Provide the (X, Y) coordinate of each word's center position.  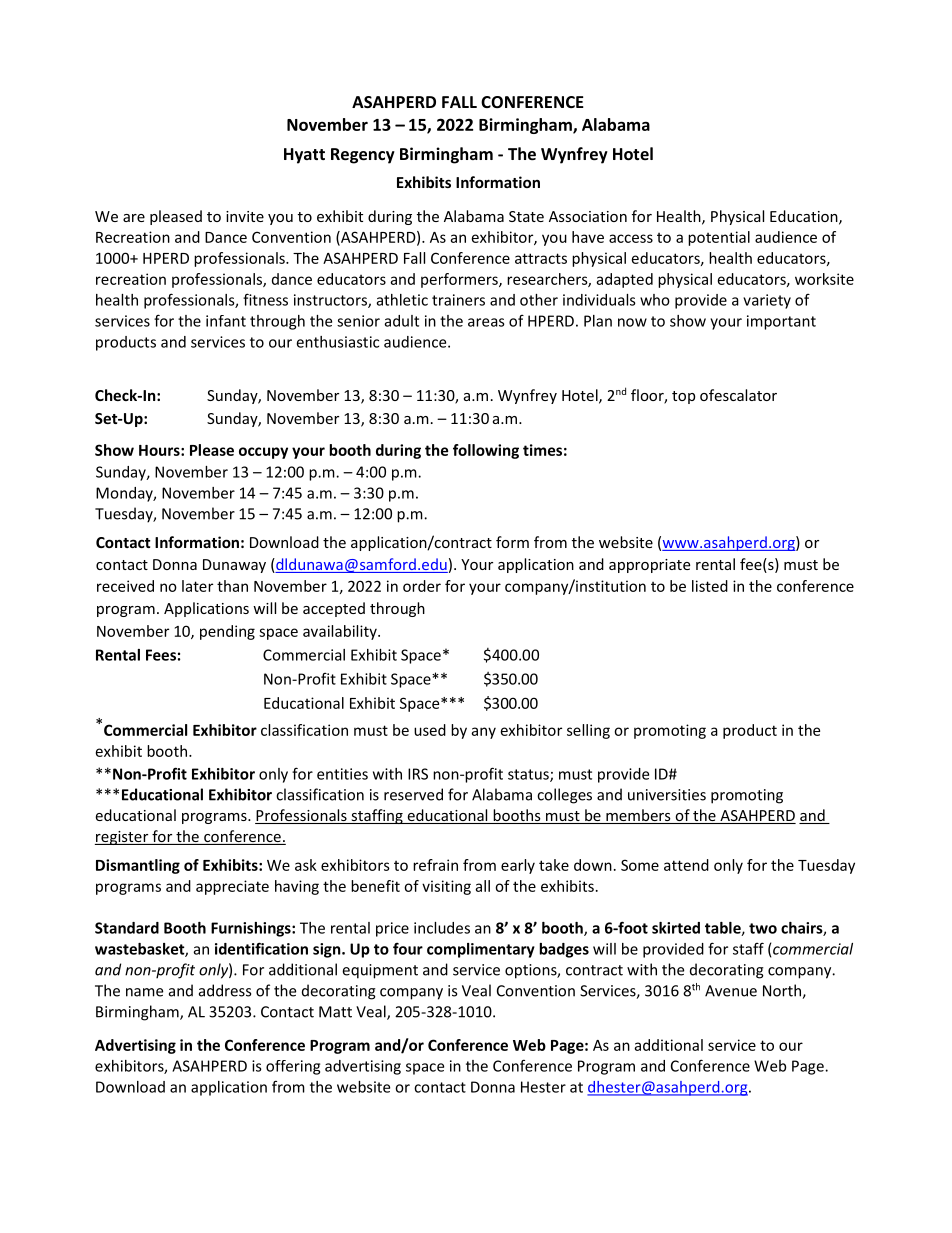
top (683, 397)
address (225, 990)
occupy (263, 453)
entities (342, 774)
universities (667, 795)
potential (719, 238)
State (526, 216)
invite (245, 216)
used (430, 730)
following (486, 451)
